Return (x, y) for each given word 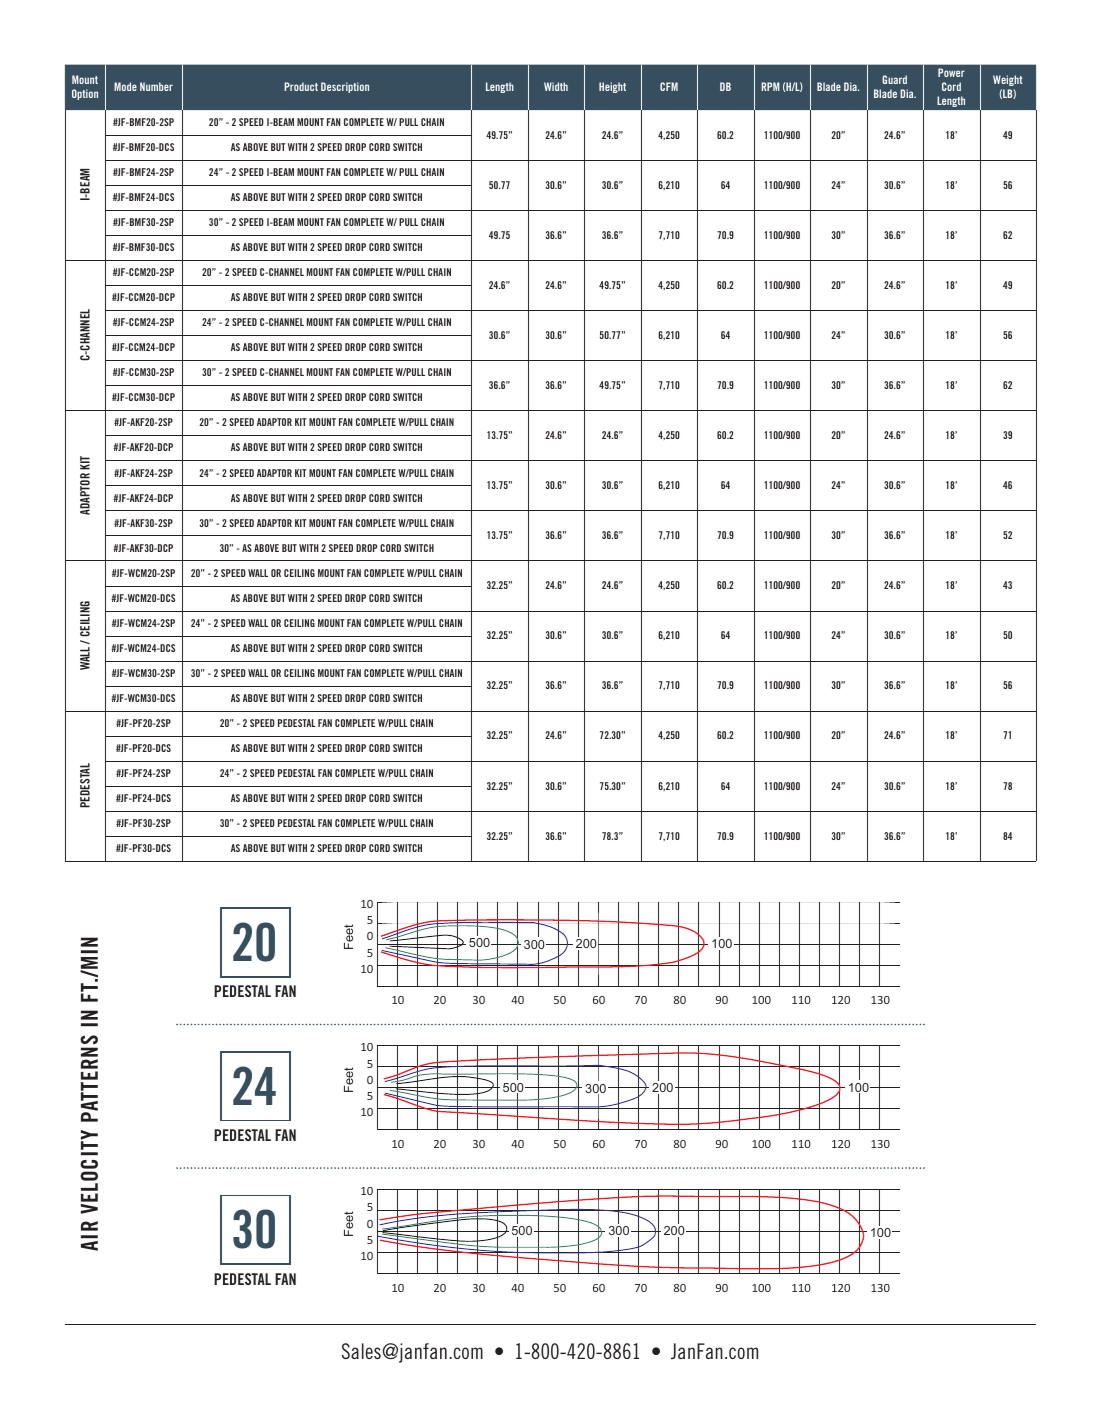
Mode (125, 86)
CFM (669, 86)
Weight (1008, 80)
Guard (894, 79)
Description (345, 87)
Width (556, 86)
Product (301, 86)
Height (612, 87)
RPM (770, 86)
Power (951, 72)
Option (85, 94)
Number (156, 86)
